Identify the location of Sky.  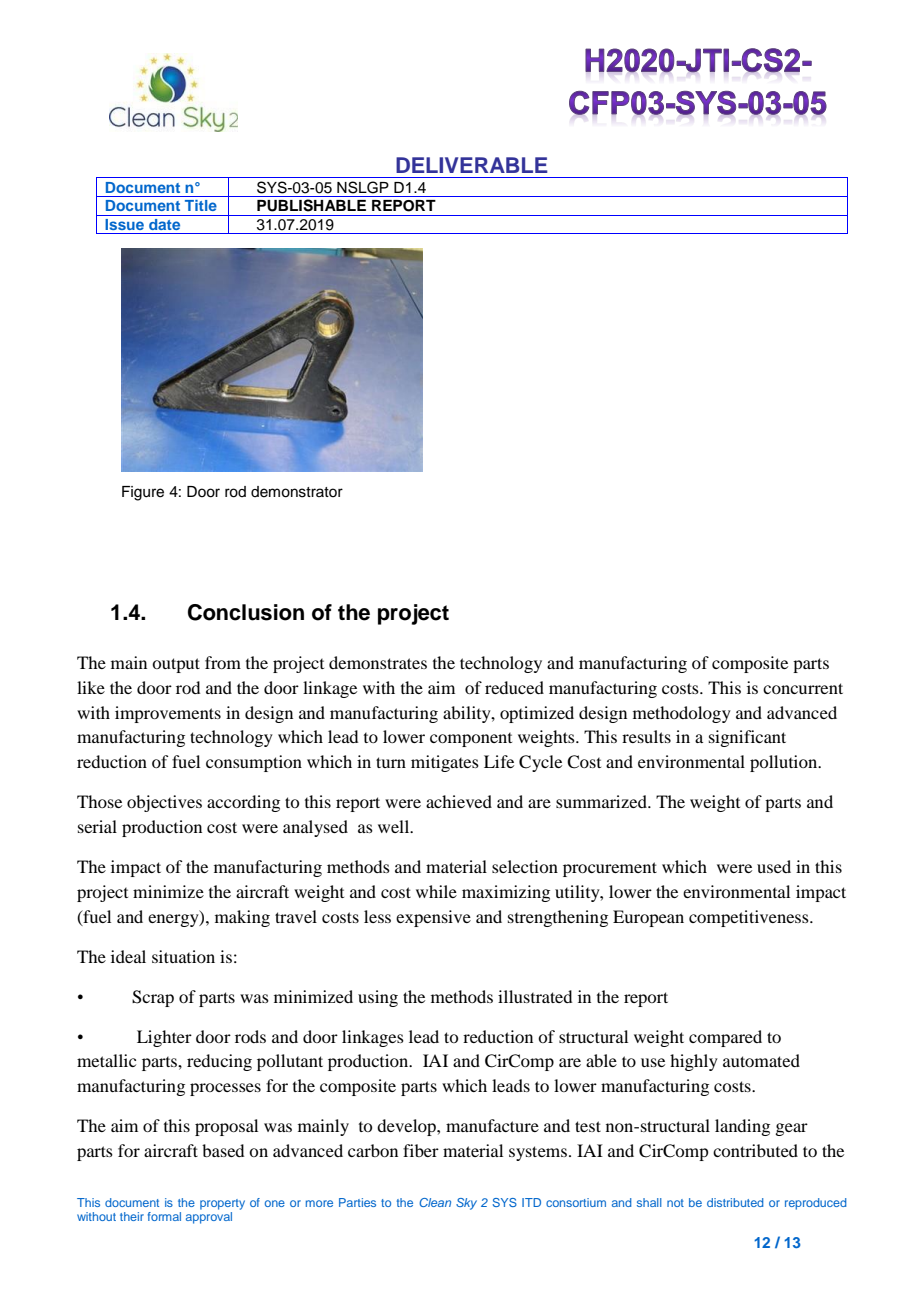
(466, 1204).
